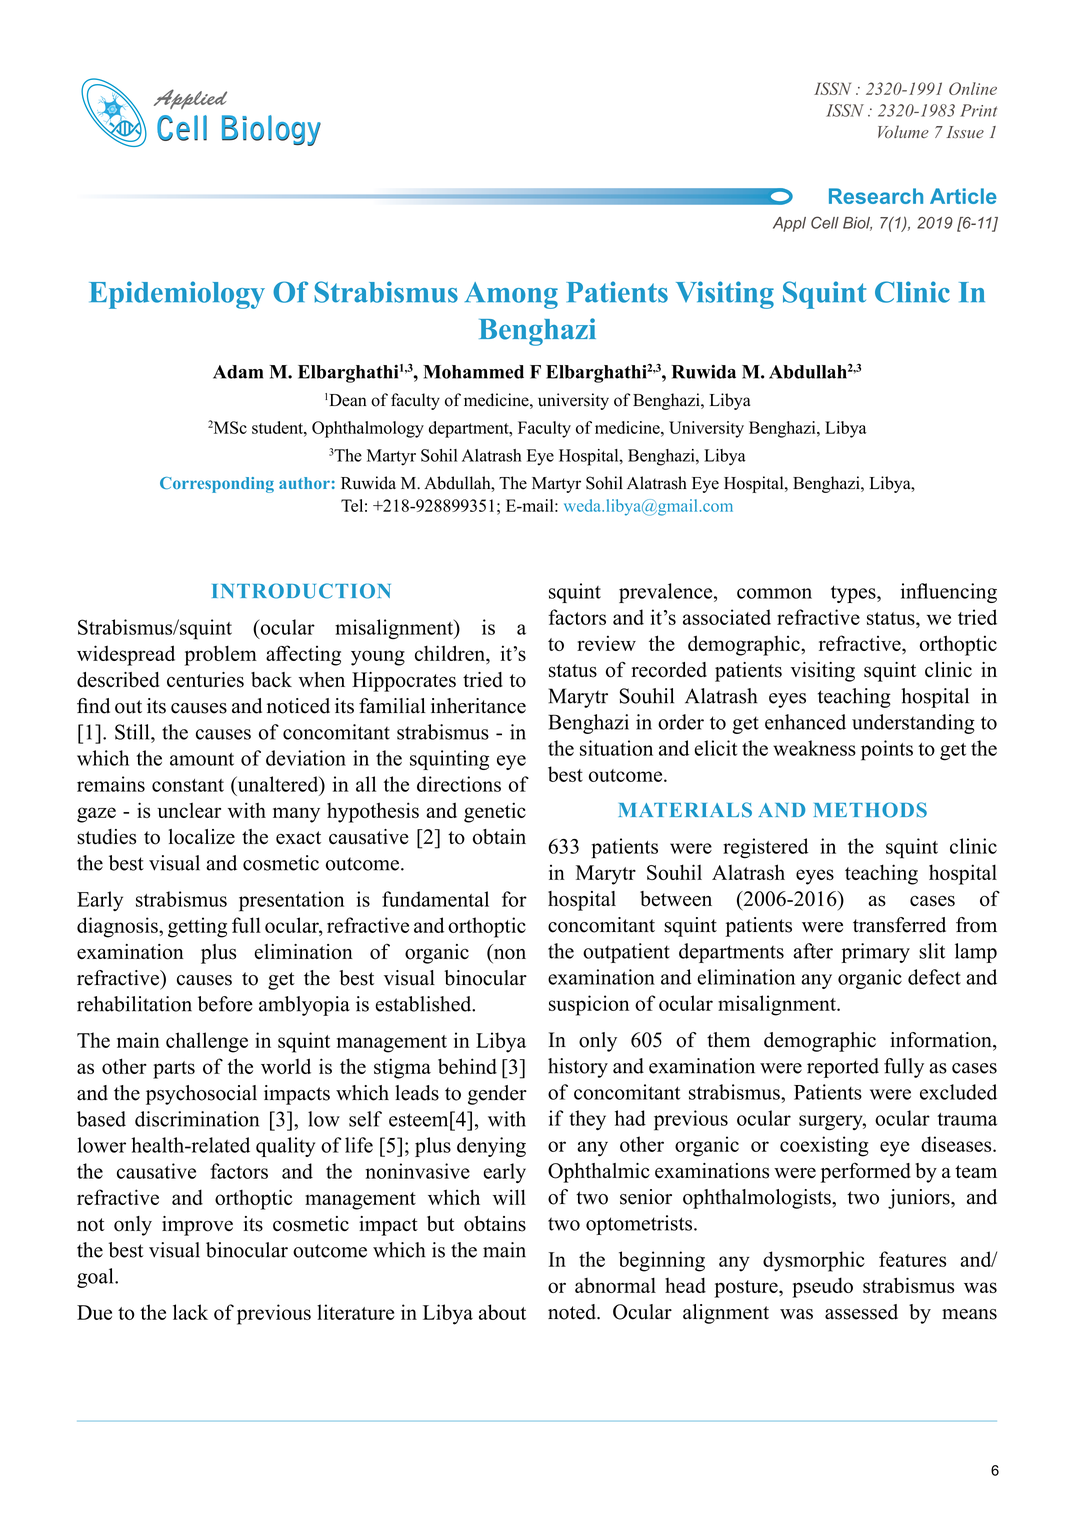 The height and width of the screenshot is (1520, 1074). What do you see at coordinates (197, 927) in the screenshot?
I see `getting` at bounding box center [197, 927].
